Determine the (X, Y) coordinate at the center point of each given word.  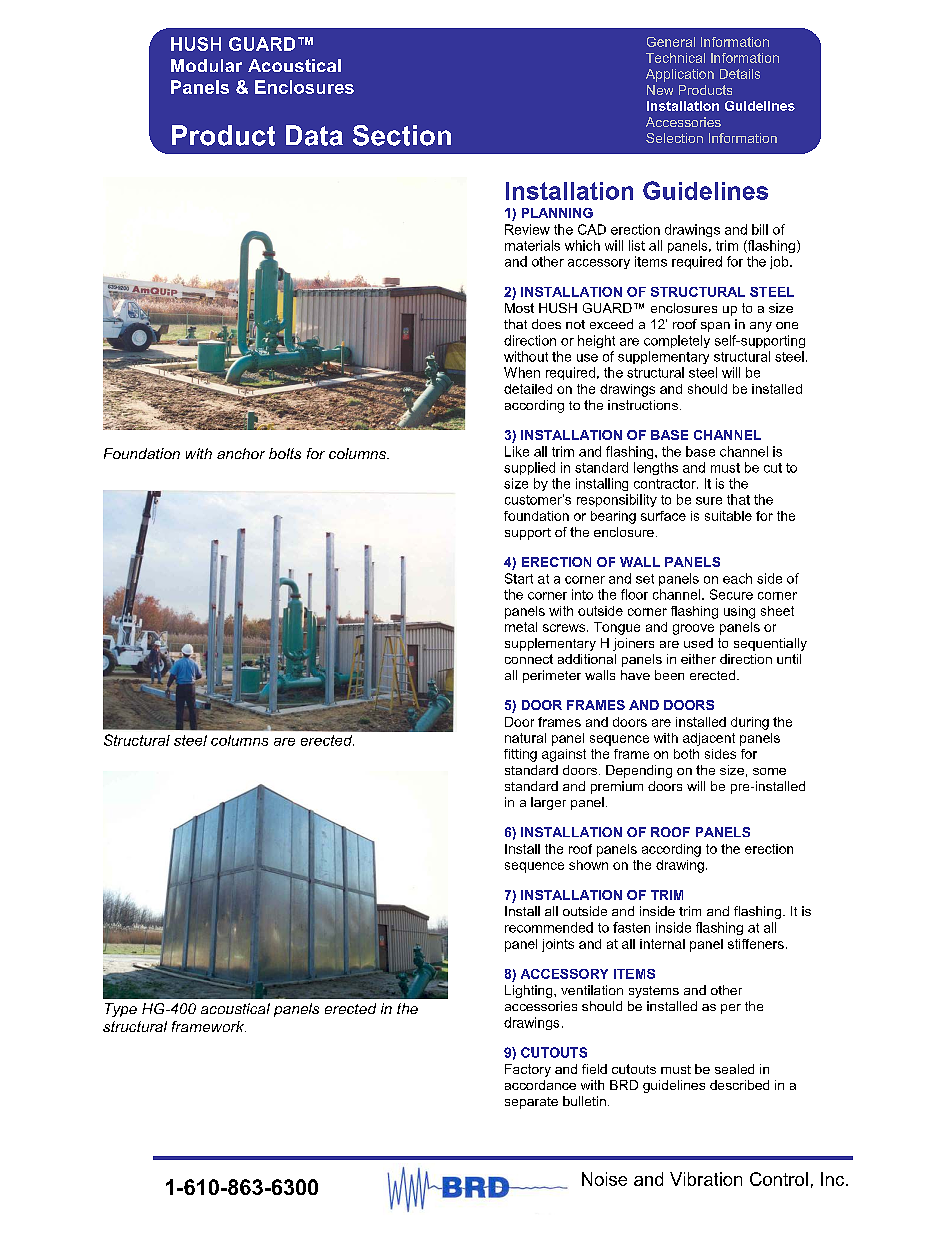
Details (740, 74)
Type (121, 1010)
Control (779, 1179)
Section (402, 135)
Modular (206, 65)
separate (531, 1103)
